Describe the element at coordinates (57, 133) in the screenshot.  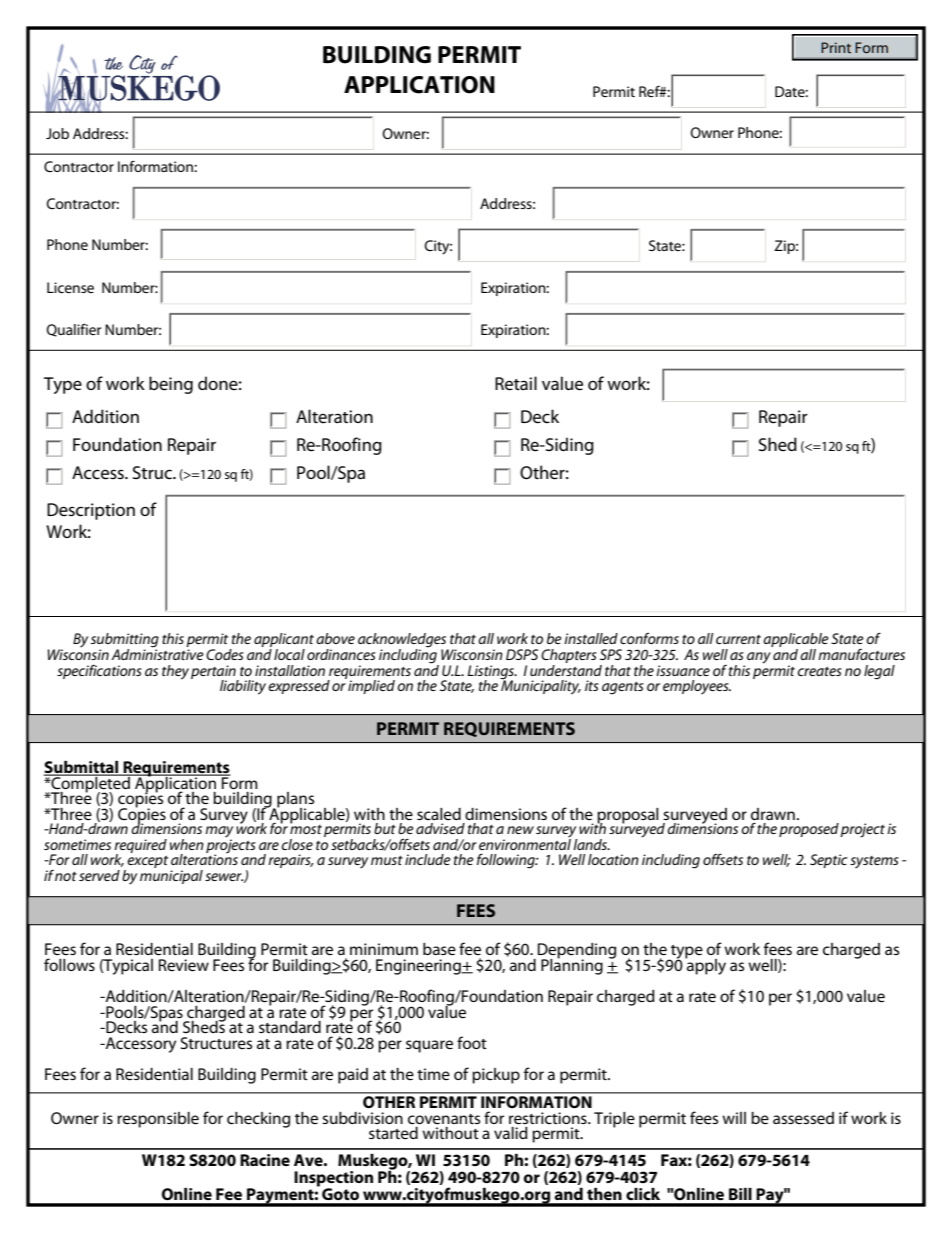
I see `Job` at that location.
